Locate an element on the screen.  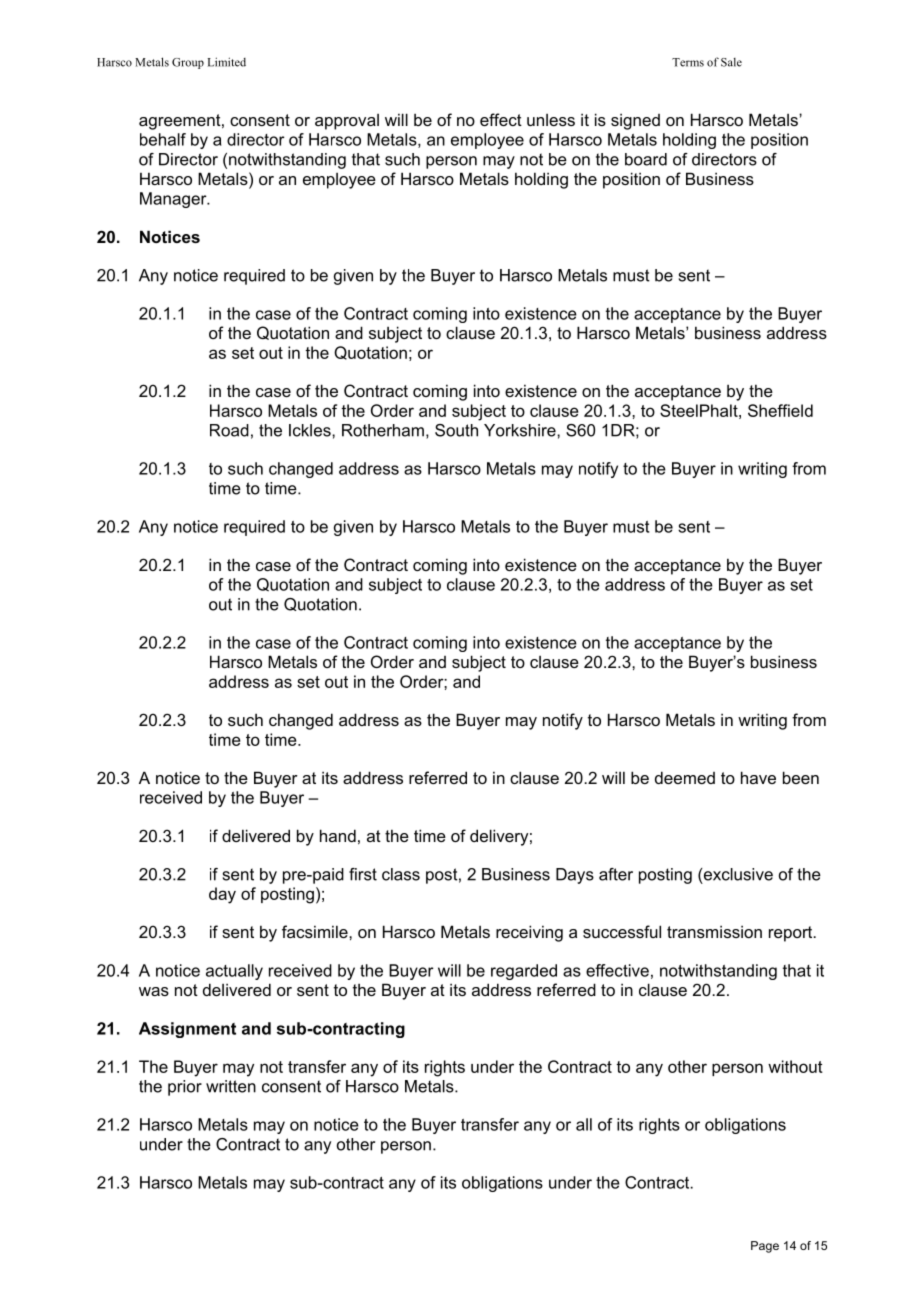
Limited is located at coordinates (227, 62).
